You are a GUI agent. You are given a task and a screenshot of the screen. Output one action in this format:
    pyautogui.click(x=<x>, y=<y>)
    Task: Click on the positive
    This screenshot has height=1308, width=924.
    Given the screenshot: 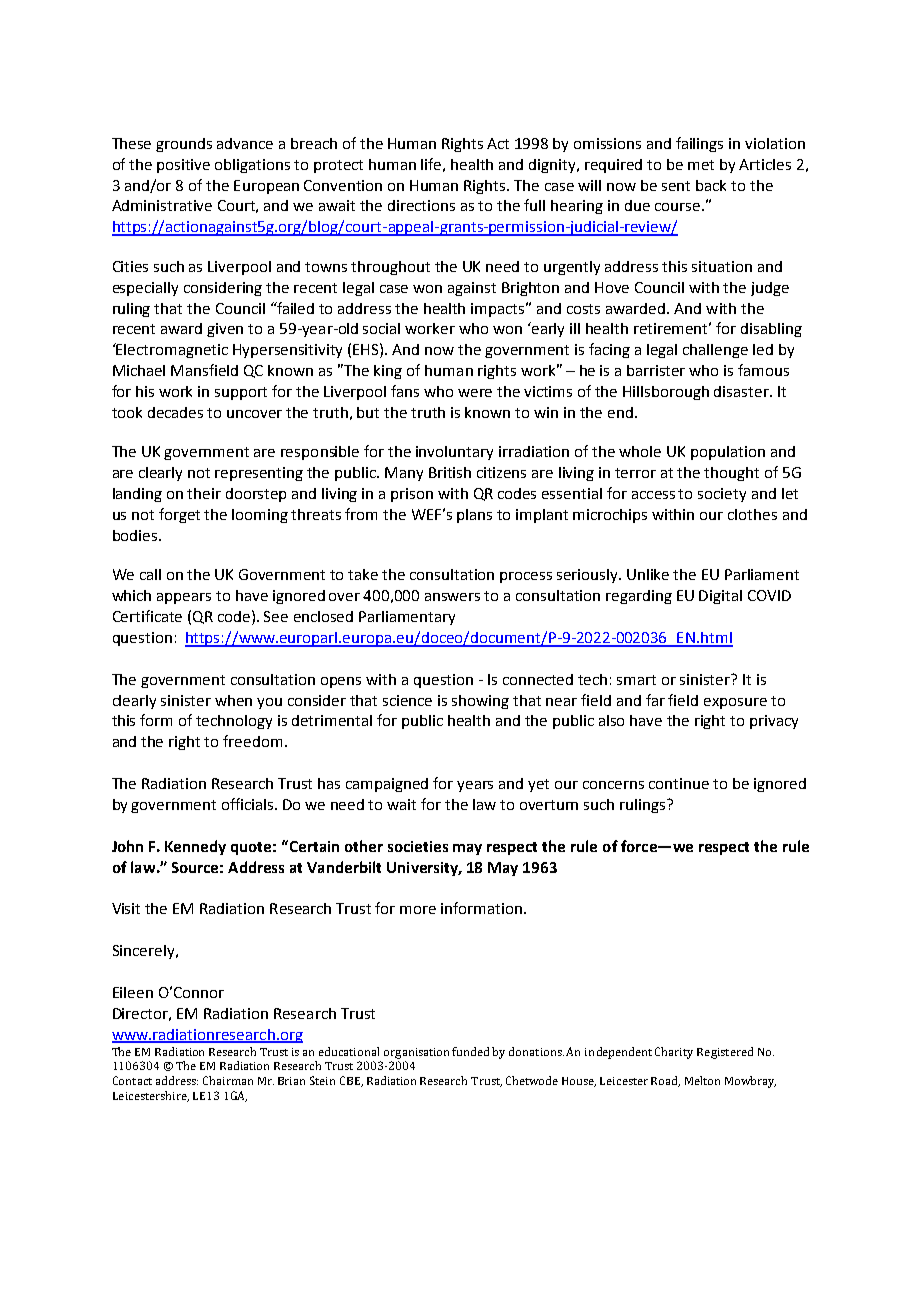 What is the action you would take?
    pyautogui.click(x=183, y=166)
